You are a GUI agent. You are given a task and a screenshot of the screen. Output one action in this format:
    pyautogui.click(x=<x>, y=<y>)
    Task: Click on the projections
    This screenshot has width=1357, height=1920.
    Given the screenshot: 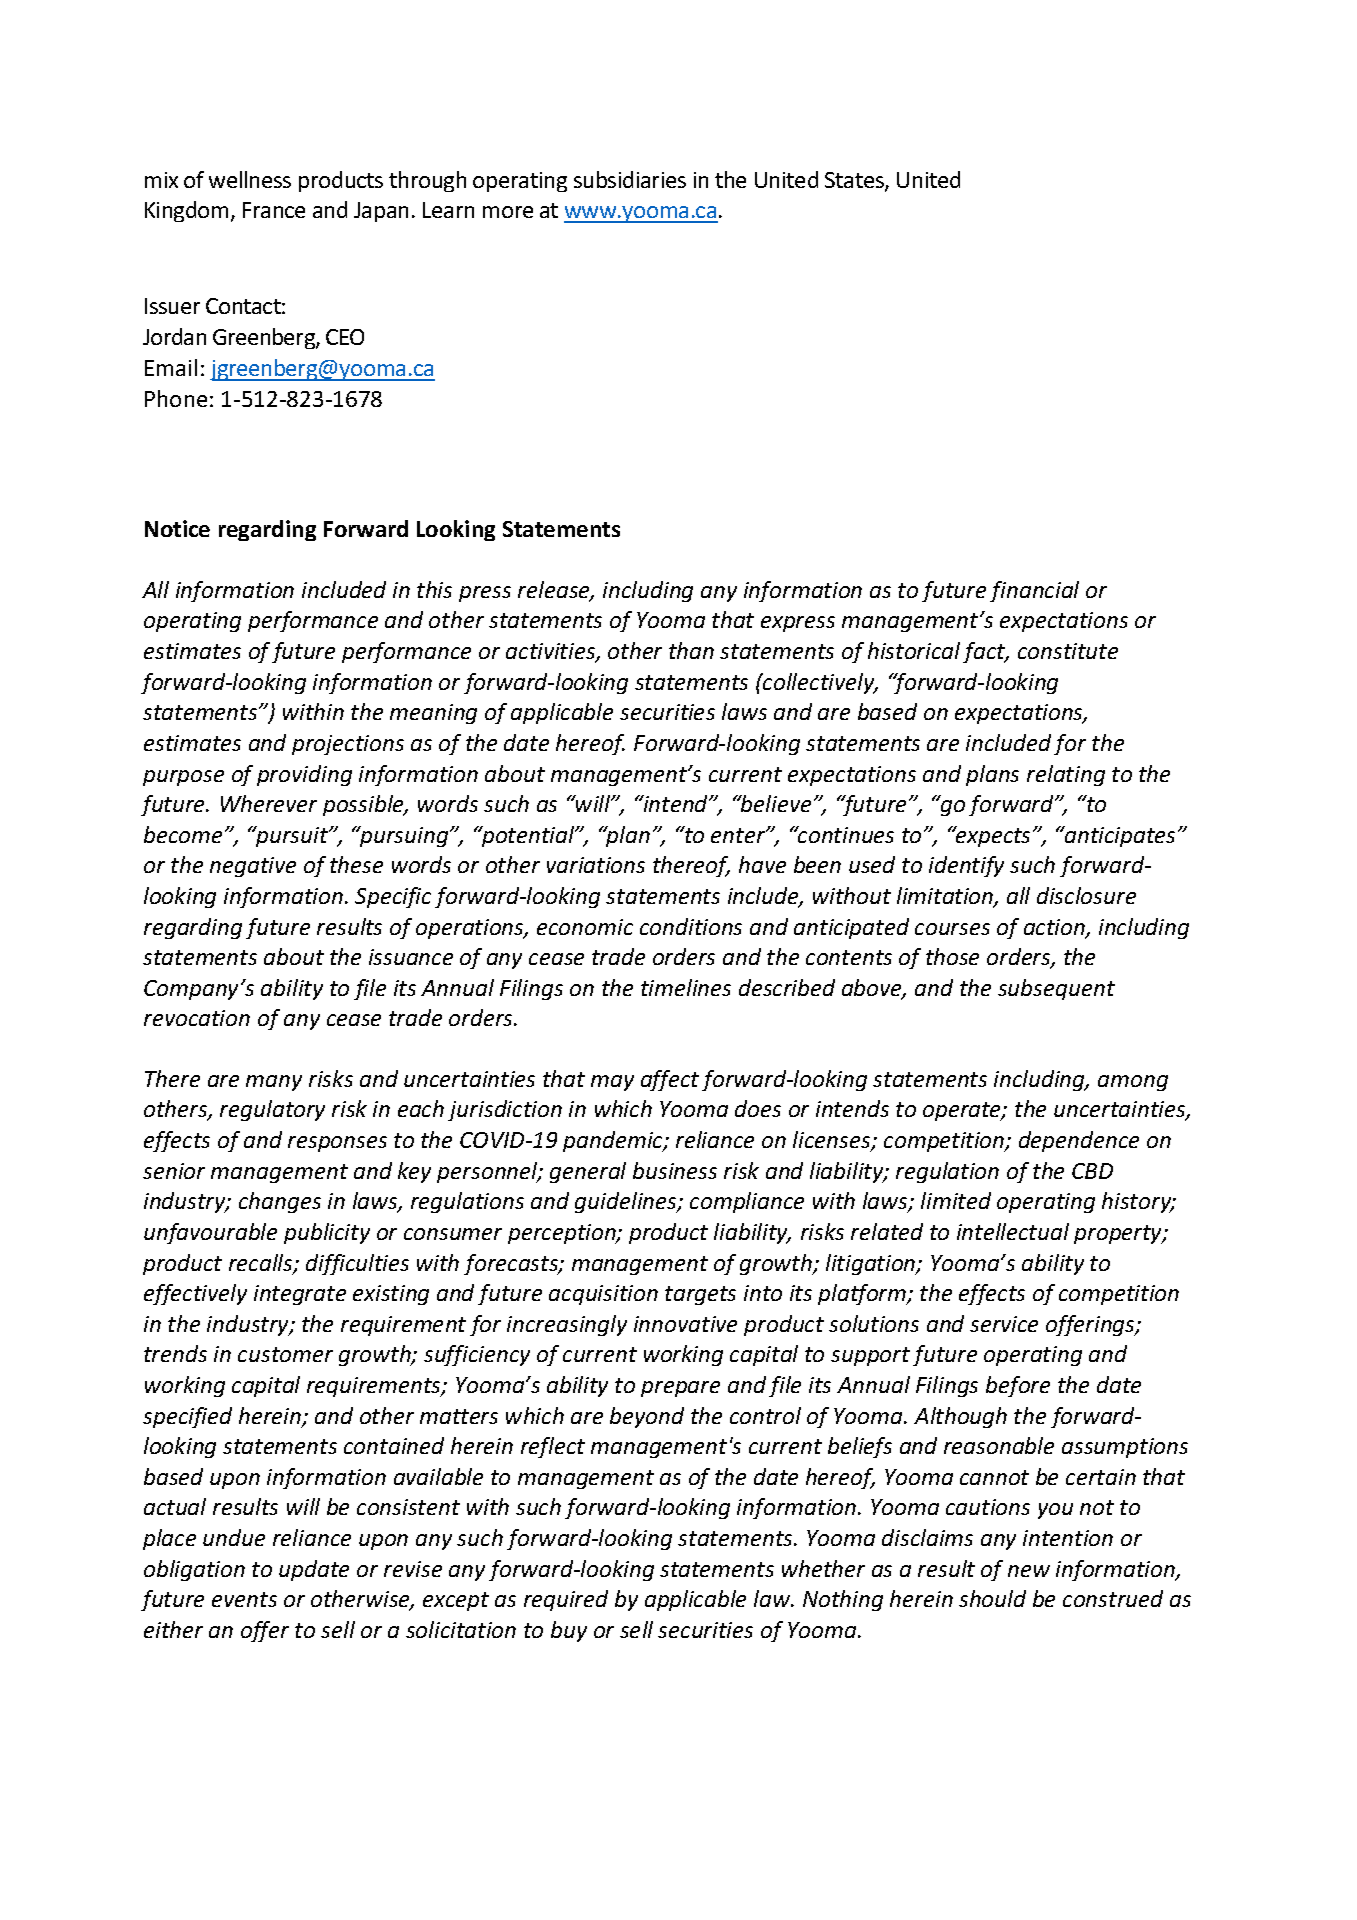 What is the action you would take?
    pyautogui.click(x=348, y=745)
